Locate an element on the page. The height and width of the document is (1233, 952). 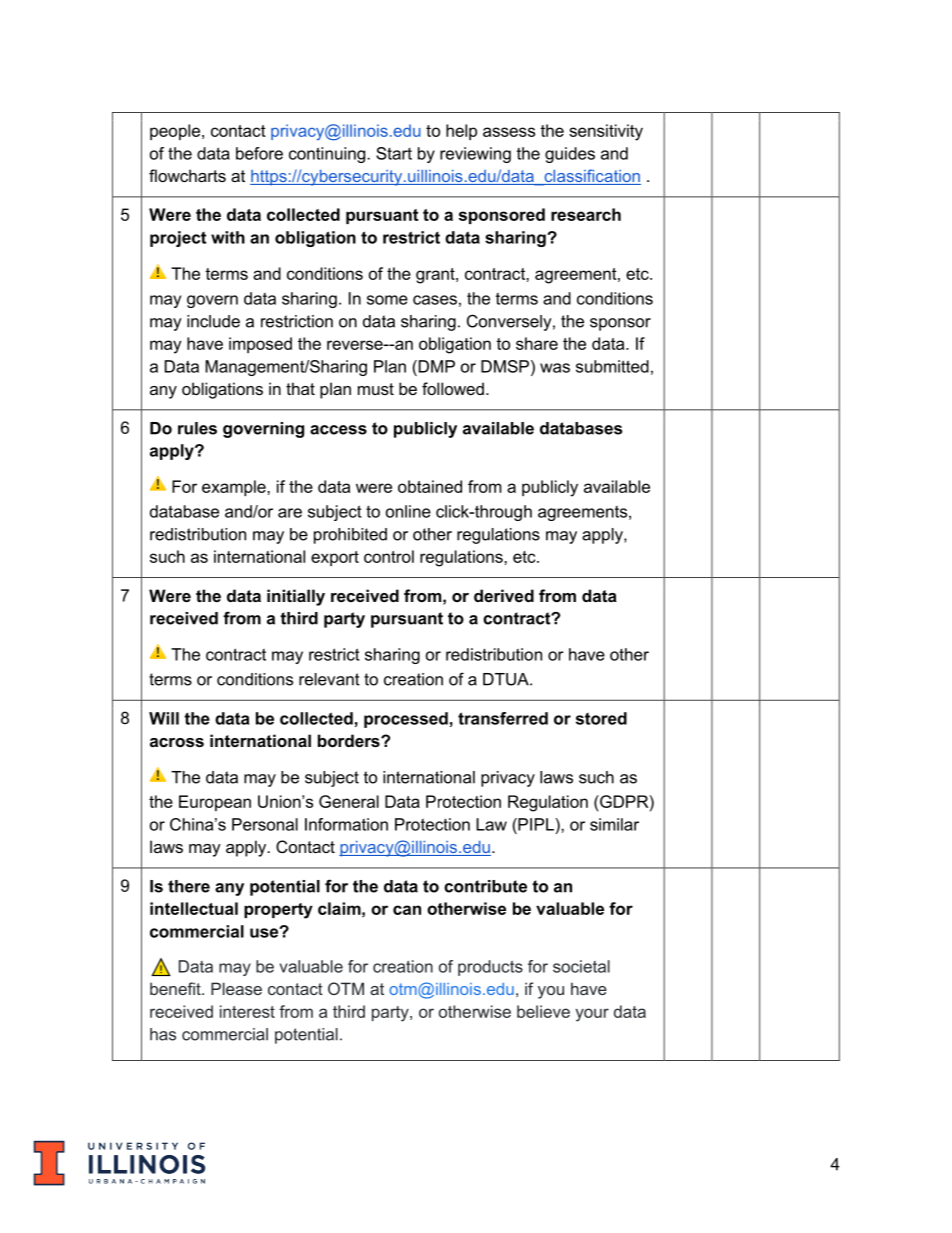
European is located at coordinates (215, 803).
